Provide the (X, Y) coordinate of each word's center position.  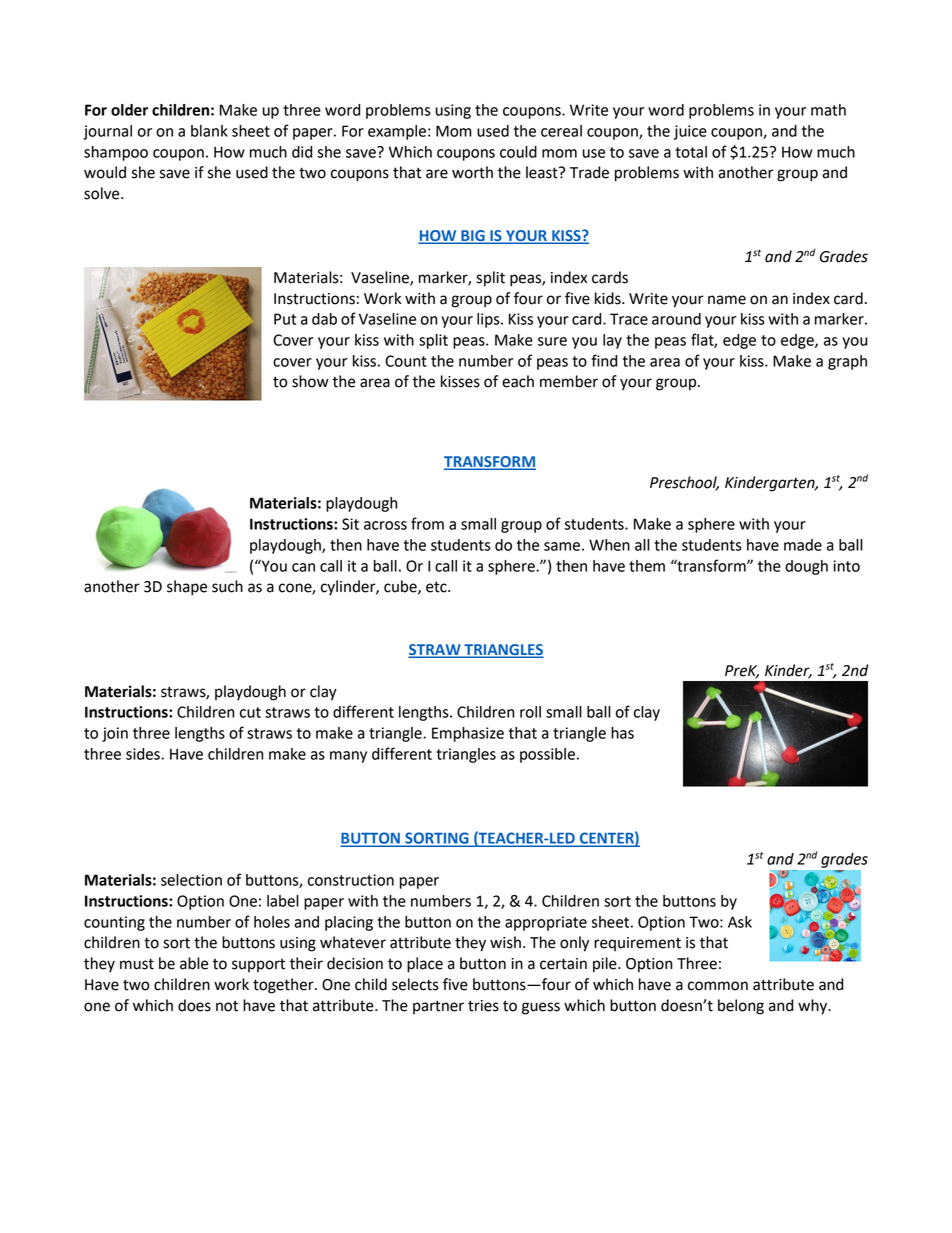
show (310, 381)
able (194, 963)
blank (209, 131)
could (518, 152)
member (569, 381)
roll (530, 712)
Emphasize (468, 734)
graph (847, 362)
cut (250, 712)
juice (690, 132)
